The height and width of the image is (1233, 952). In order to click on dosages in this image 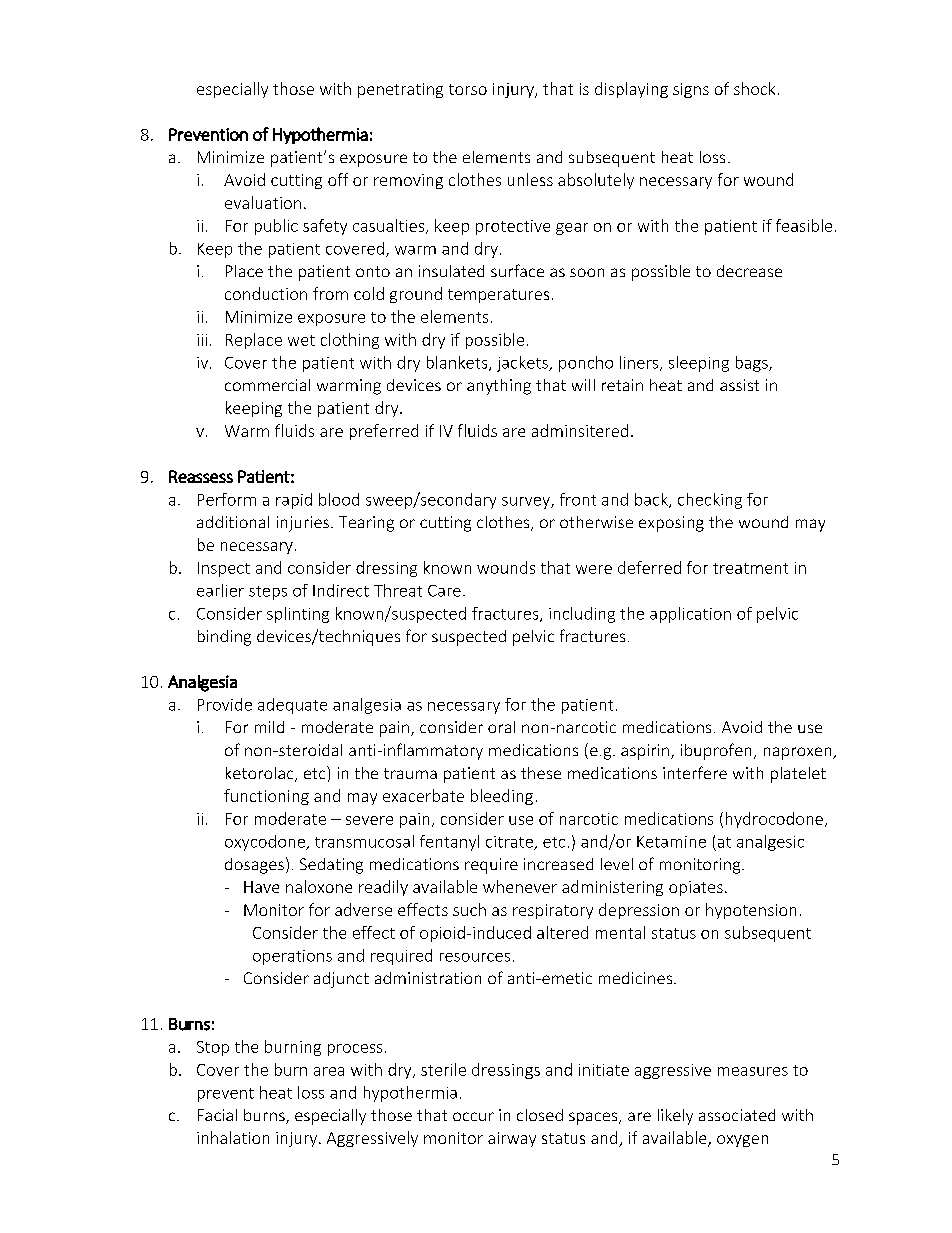, I will do `click(254, 866)`.
